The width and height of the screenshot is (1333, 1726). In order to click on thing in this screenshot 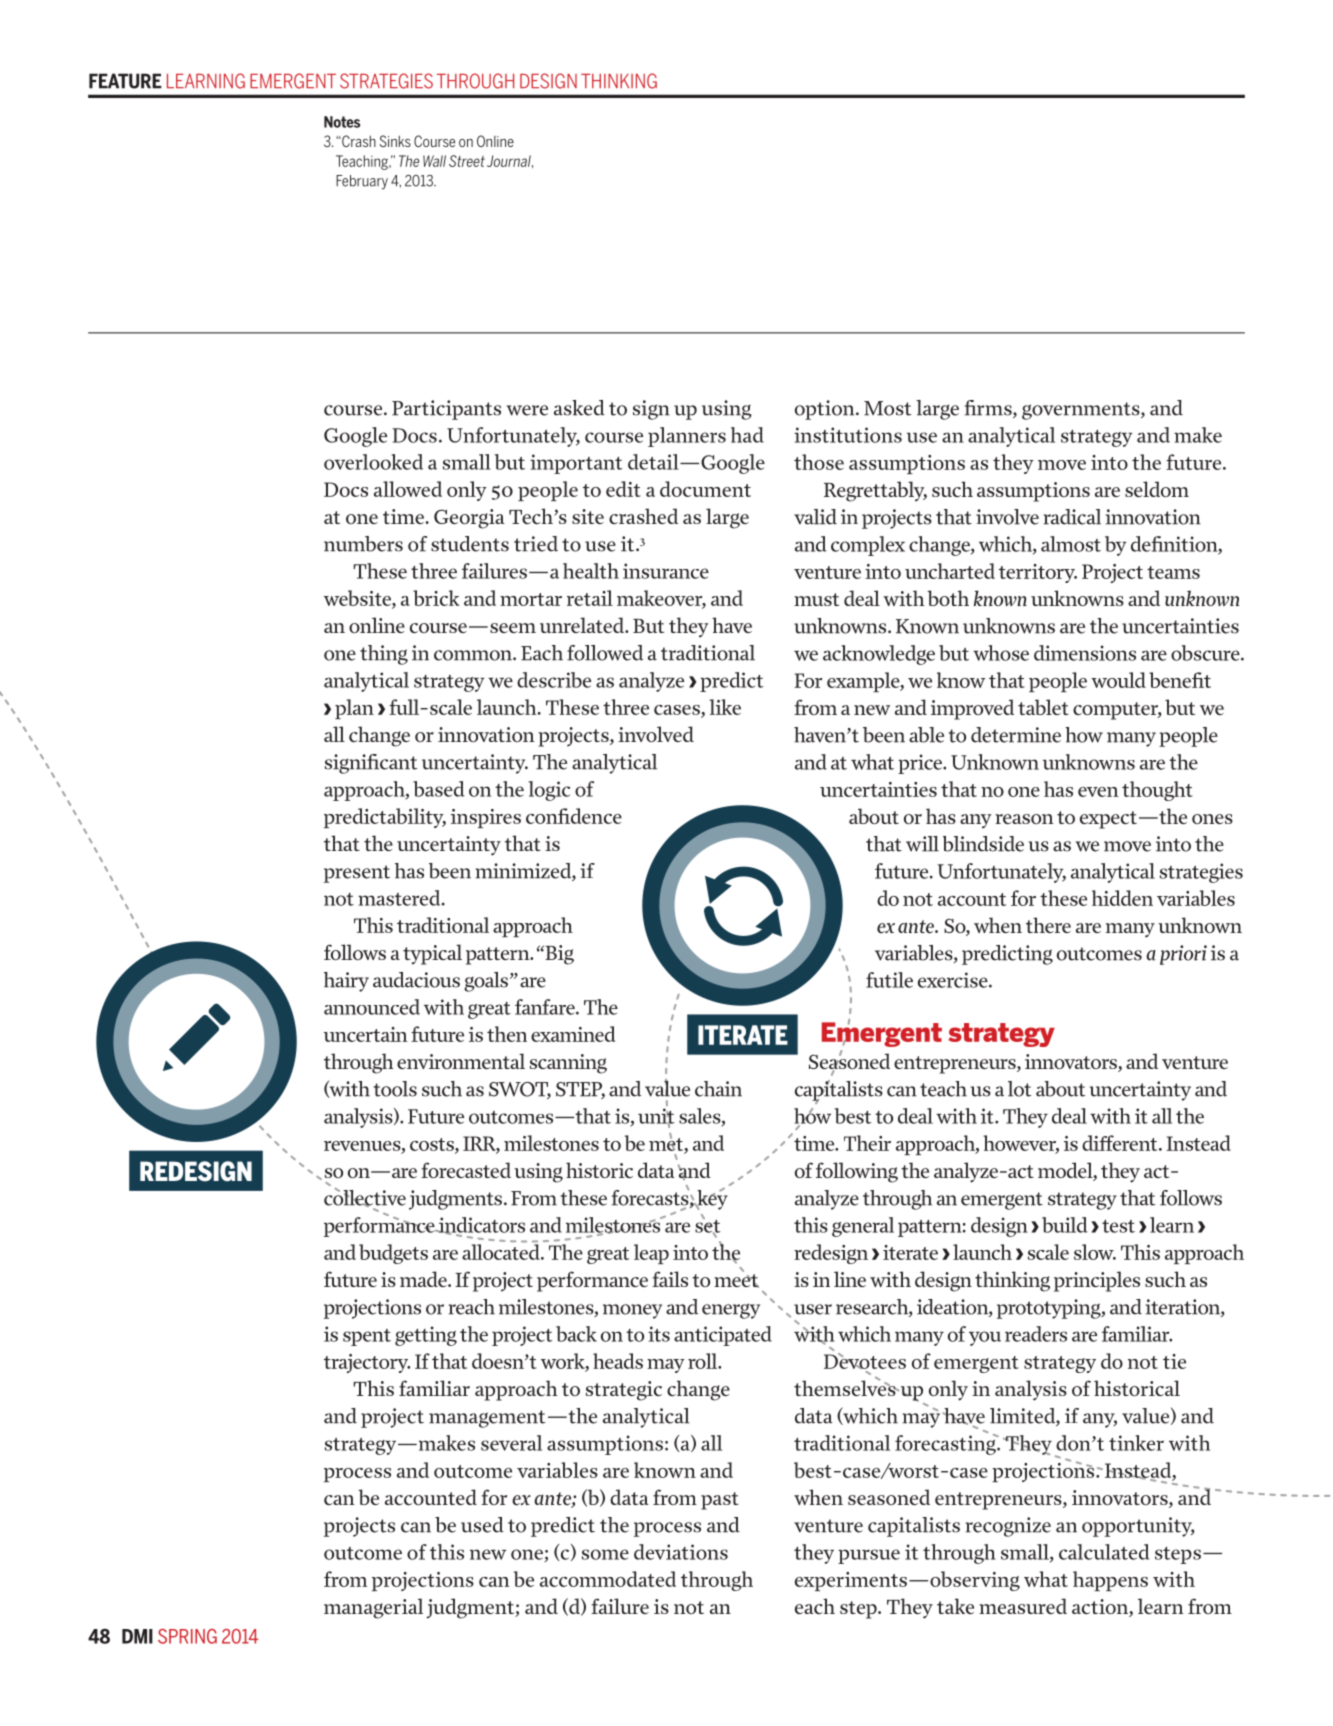, I will do `click(384, 655)`.
